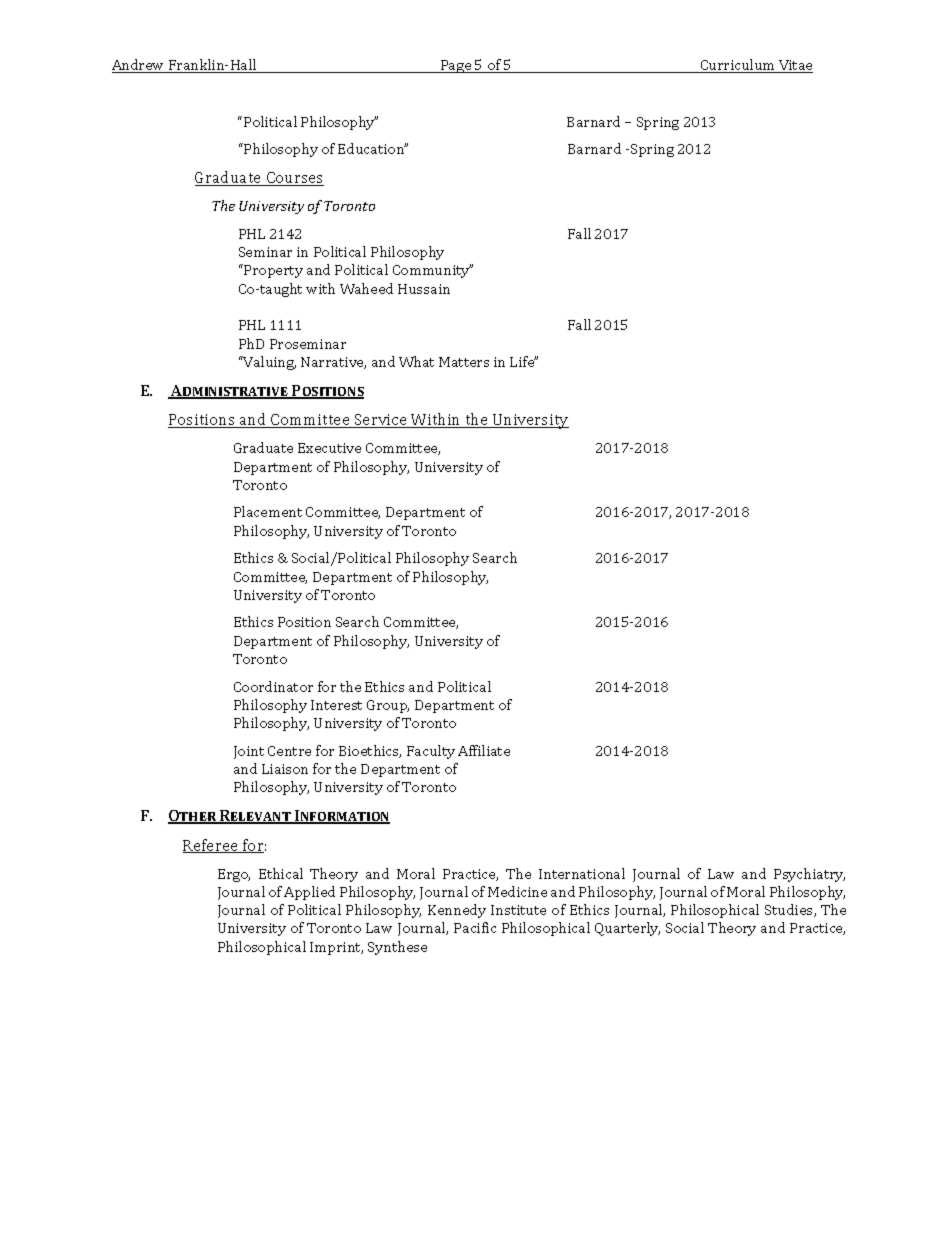  What do you see at coordinates (381, 421) in the image?
I see `Service` at bounding box center [381, 421].
